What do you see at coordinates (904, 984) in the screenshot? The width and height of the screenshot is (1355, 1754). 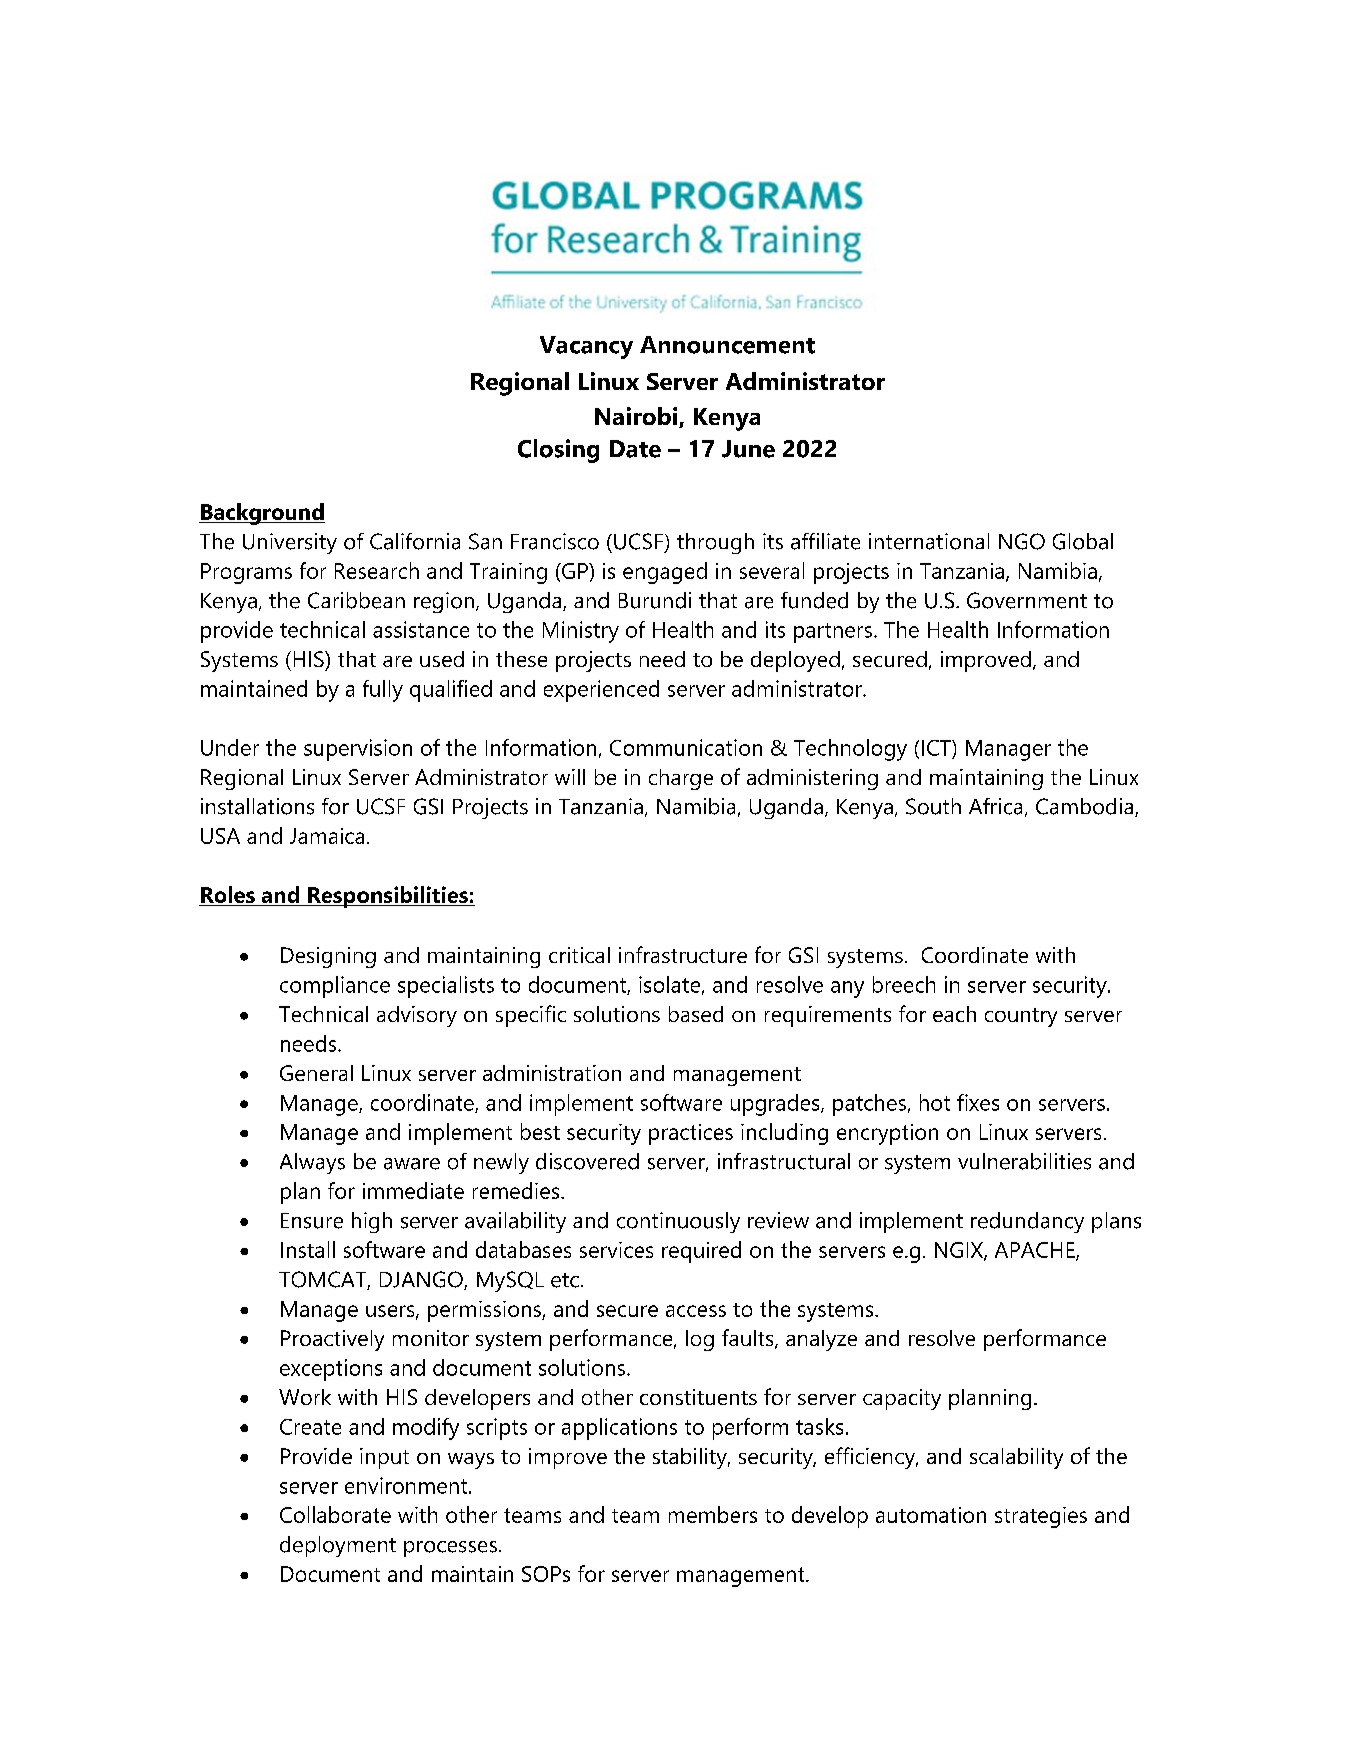 I see `breech` at bounding box center [904, 984].
